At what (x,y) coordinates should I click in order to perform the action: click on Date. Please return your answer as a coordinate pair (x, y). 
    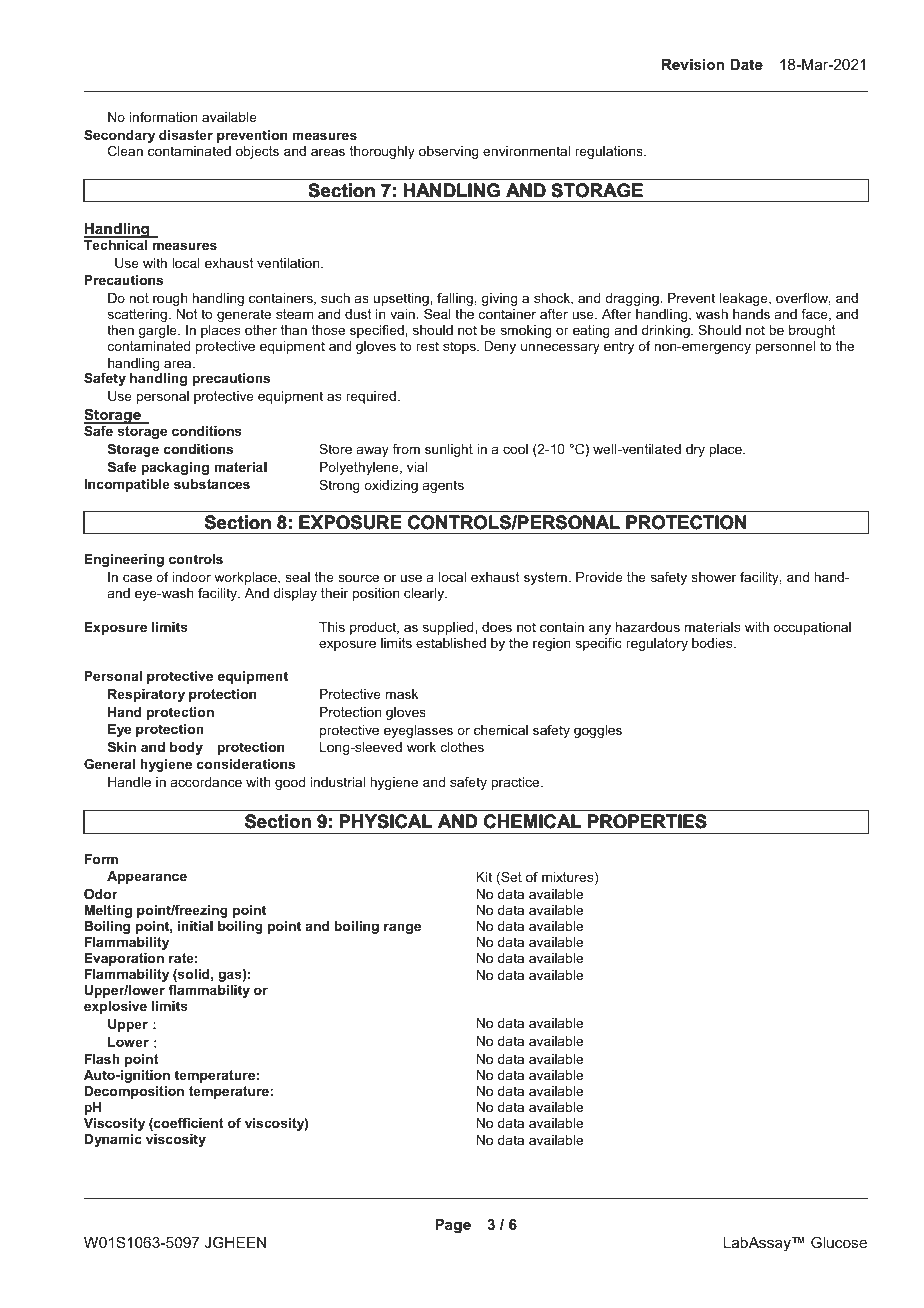
    Looking at the image, I should click on (746, 64).
